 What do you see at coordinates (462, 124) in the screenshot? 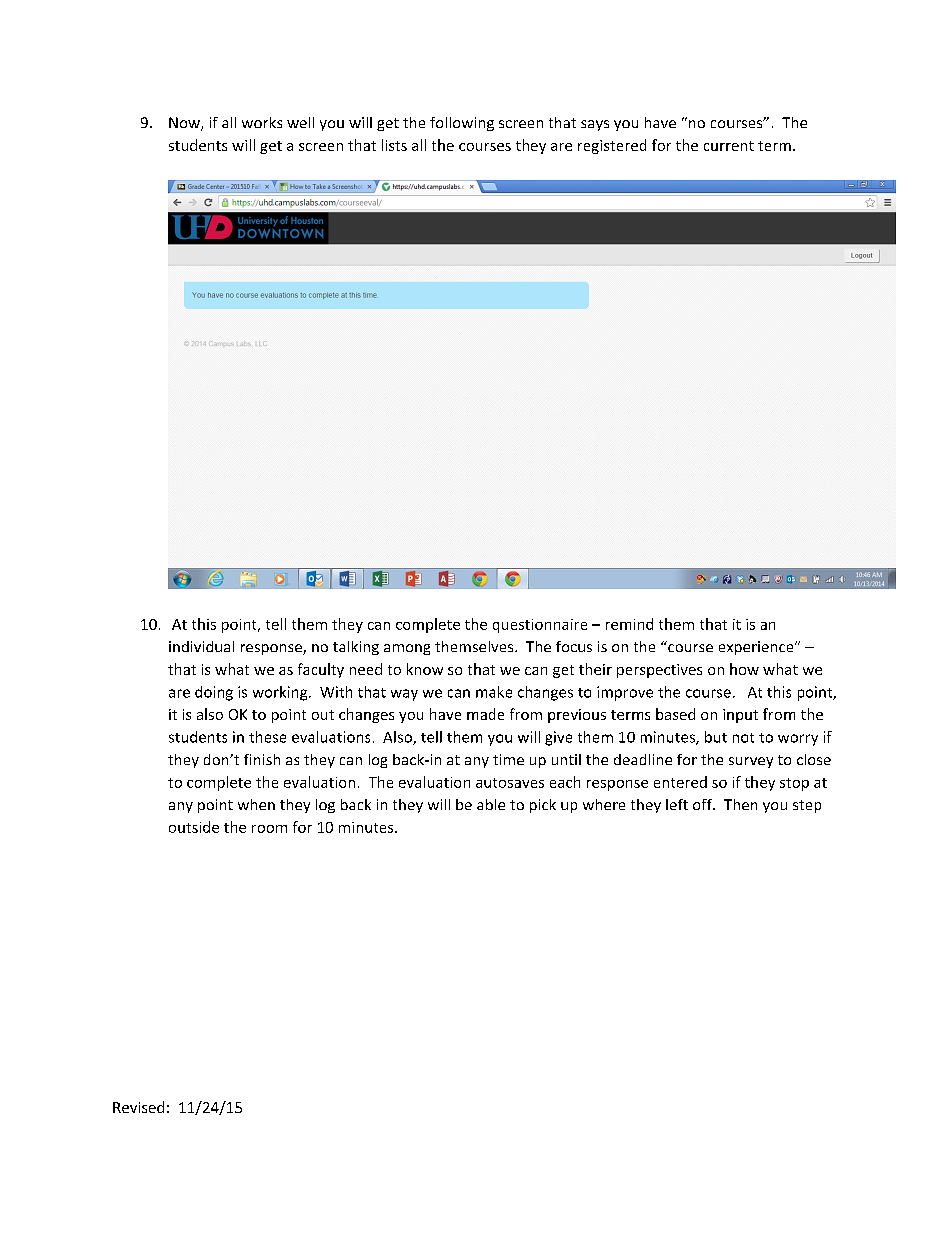
I see `following` at bounding box center [462, 124].
